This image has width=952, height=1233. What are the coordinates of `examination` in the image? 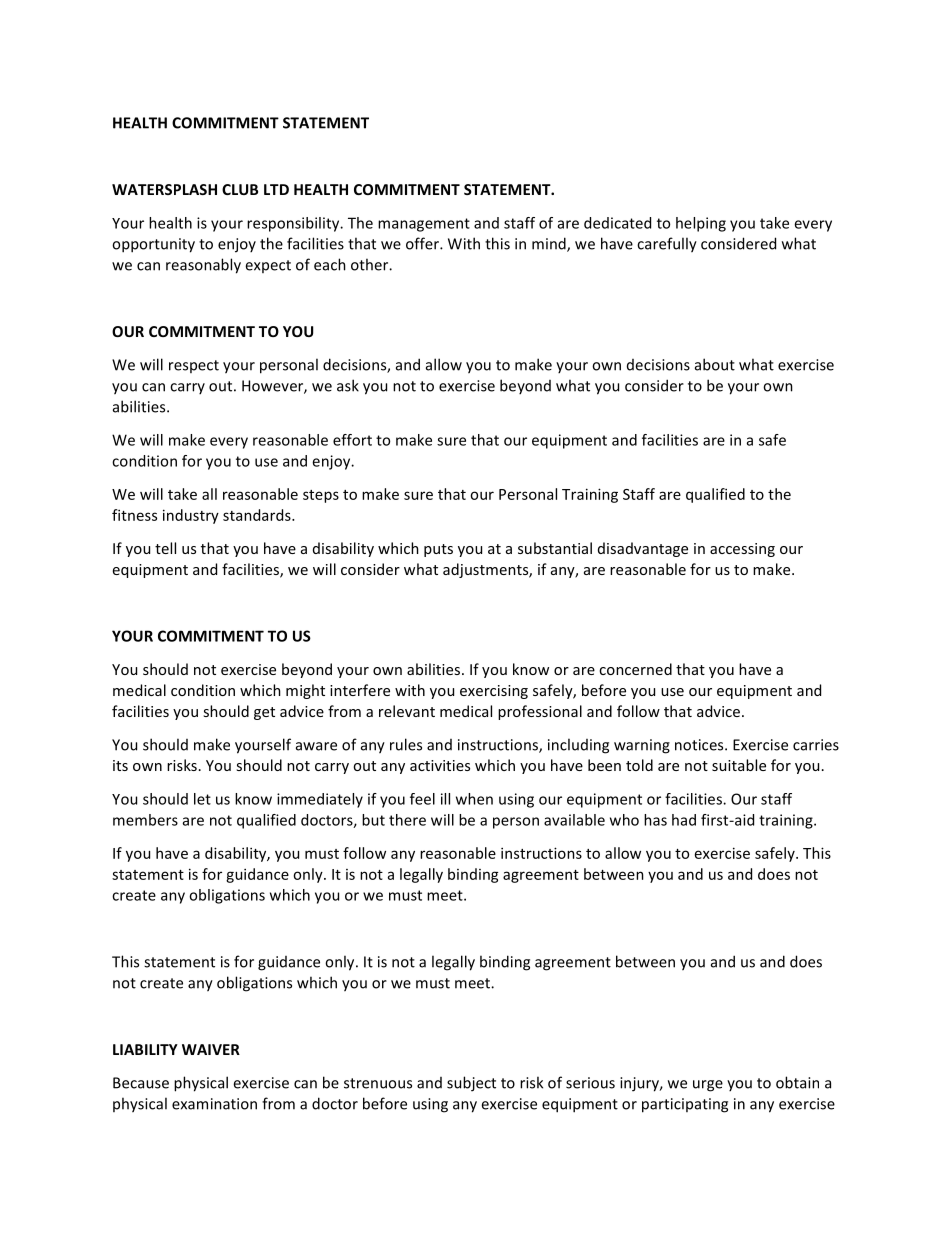 It's located at (214, 1104).
